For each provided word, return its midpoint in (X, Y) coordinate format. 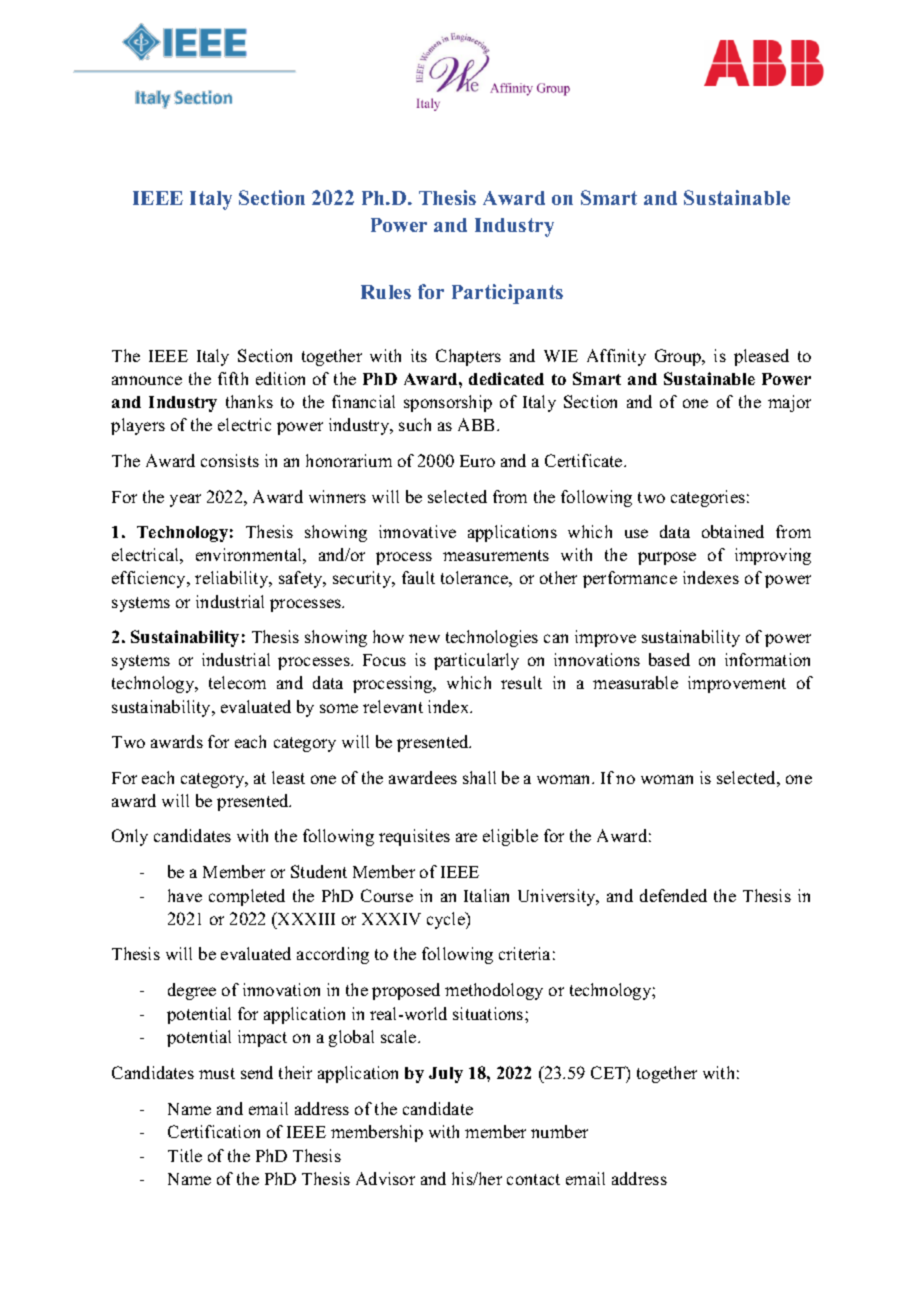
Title (185, 1155)
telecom (237, 682)
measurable (635, 682)
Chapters (468, 357)
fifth (233, 378)
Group (679, 357)
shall (479, 777)
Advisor (385, 1178)
